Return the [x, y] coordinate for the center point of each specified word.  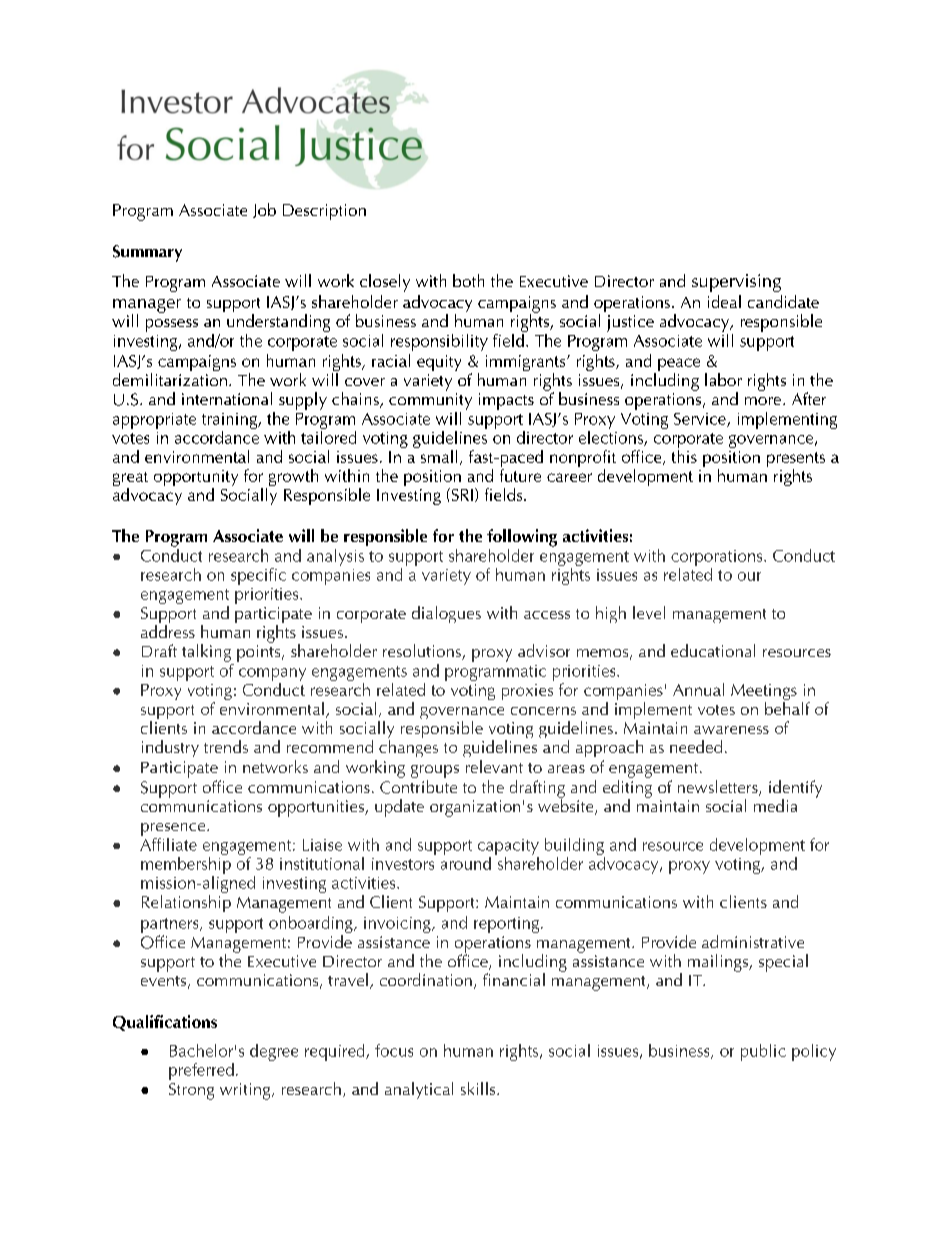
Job [264, 210]
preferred [201, 1071]
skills [479, 1088]
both [468, 280]
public [763, 1052]
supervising [736, 283]
